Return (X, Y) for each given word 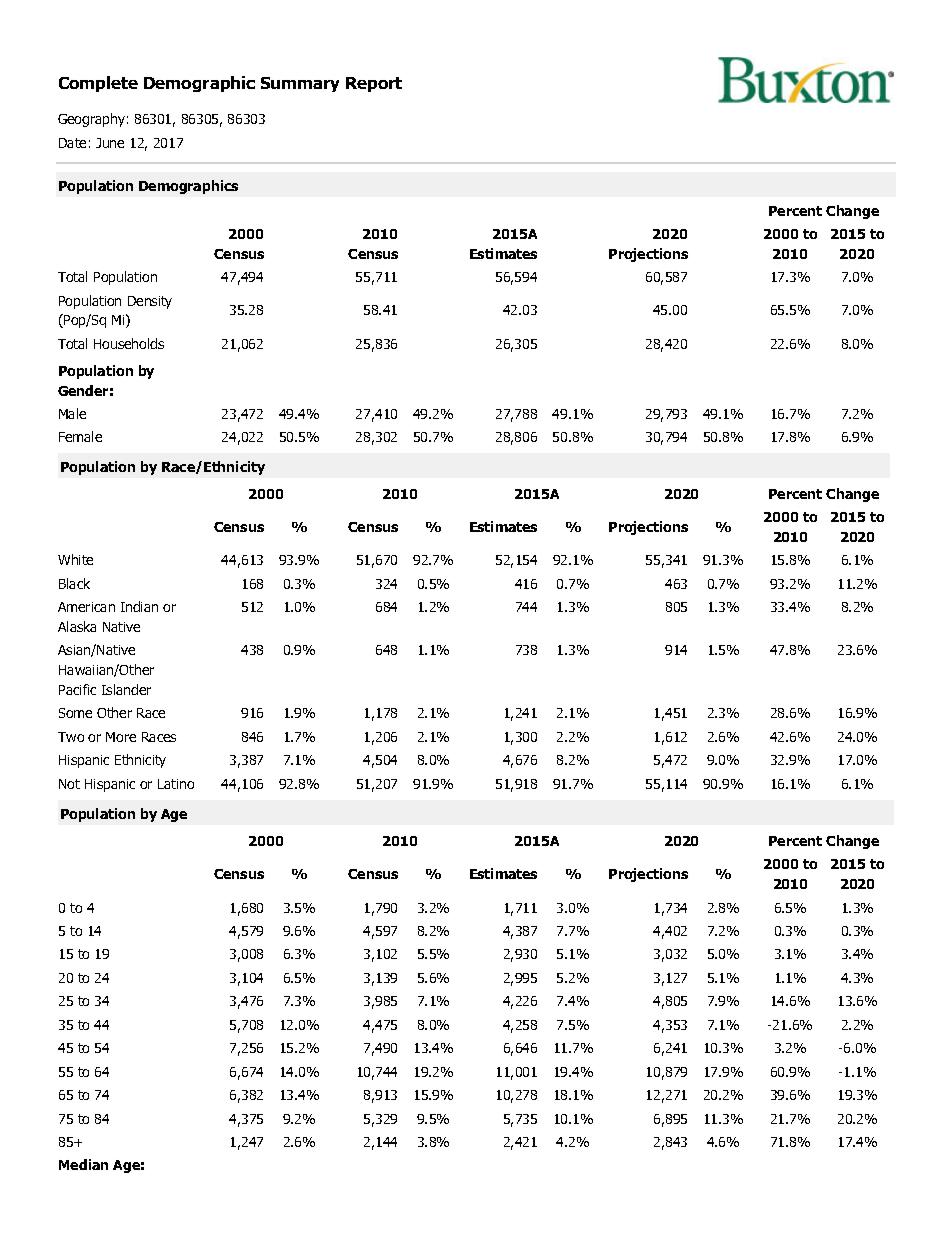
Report (374, 84)
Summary (300, 84)
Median (83, 1164)
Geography (91, 120)
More (121, 737)
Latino (176, 784)
